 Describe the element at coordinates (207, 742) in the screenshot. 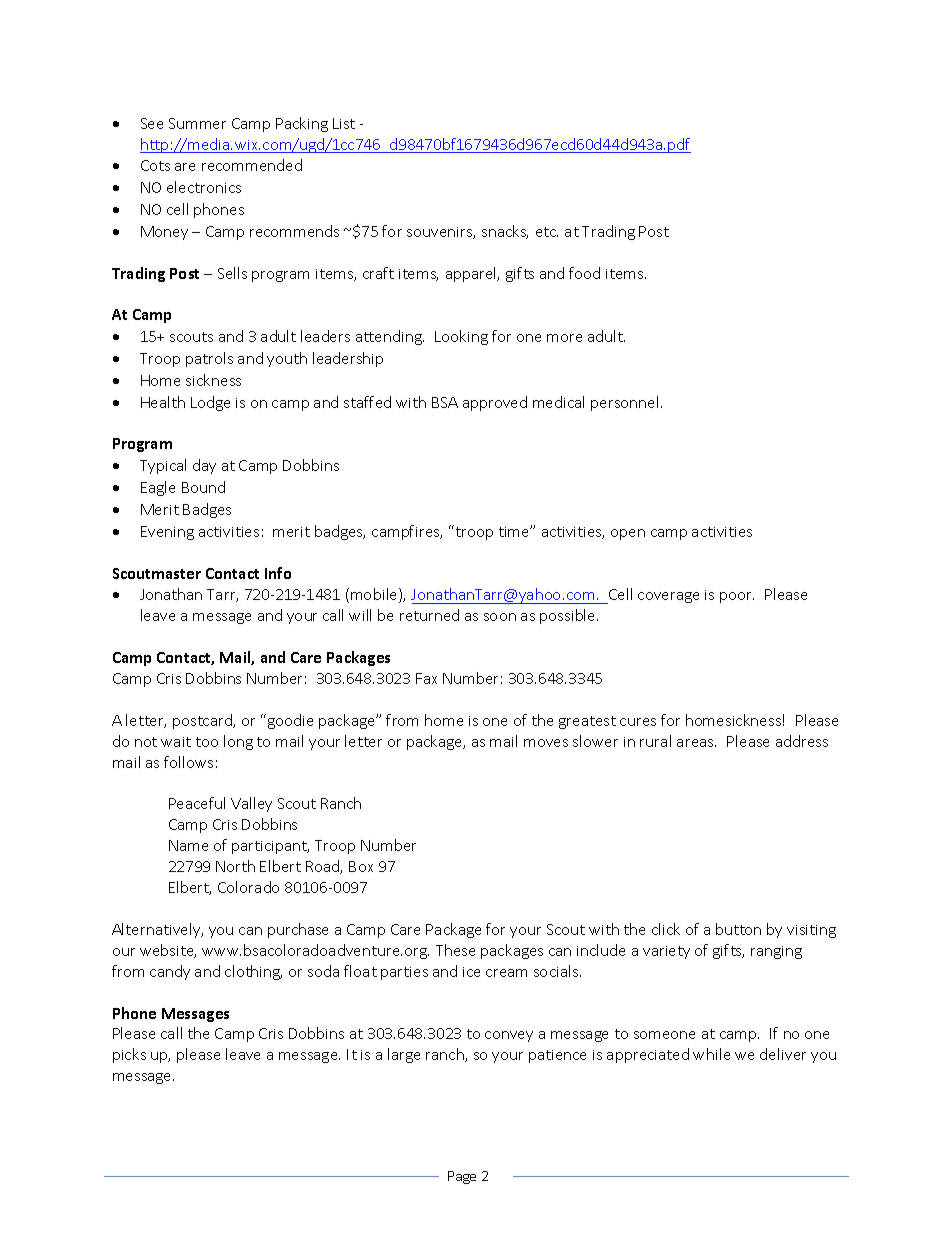

I see `too` at that location.
